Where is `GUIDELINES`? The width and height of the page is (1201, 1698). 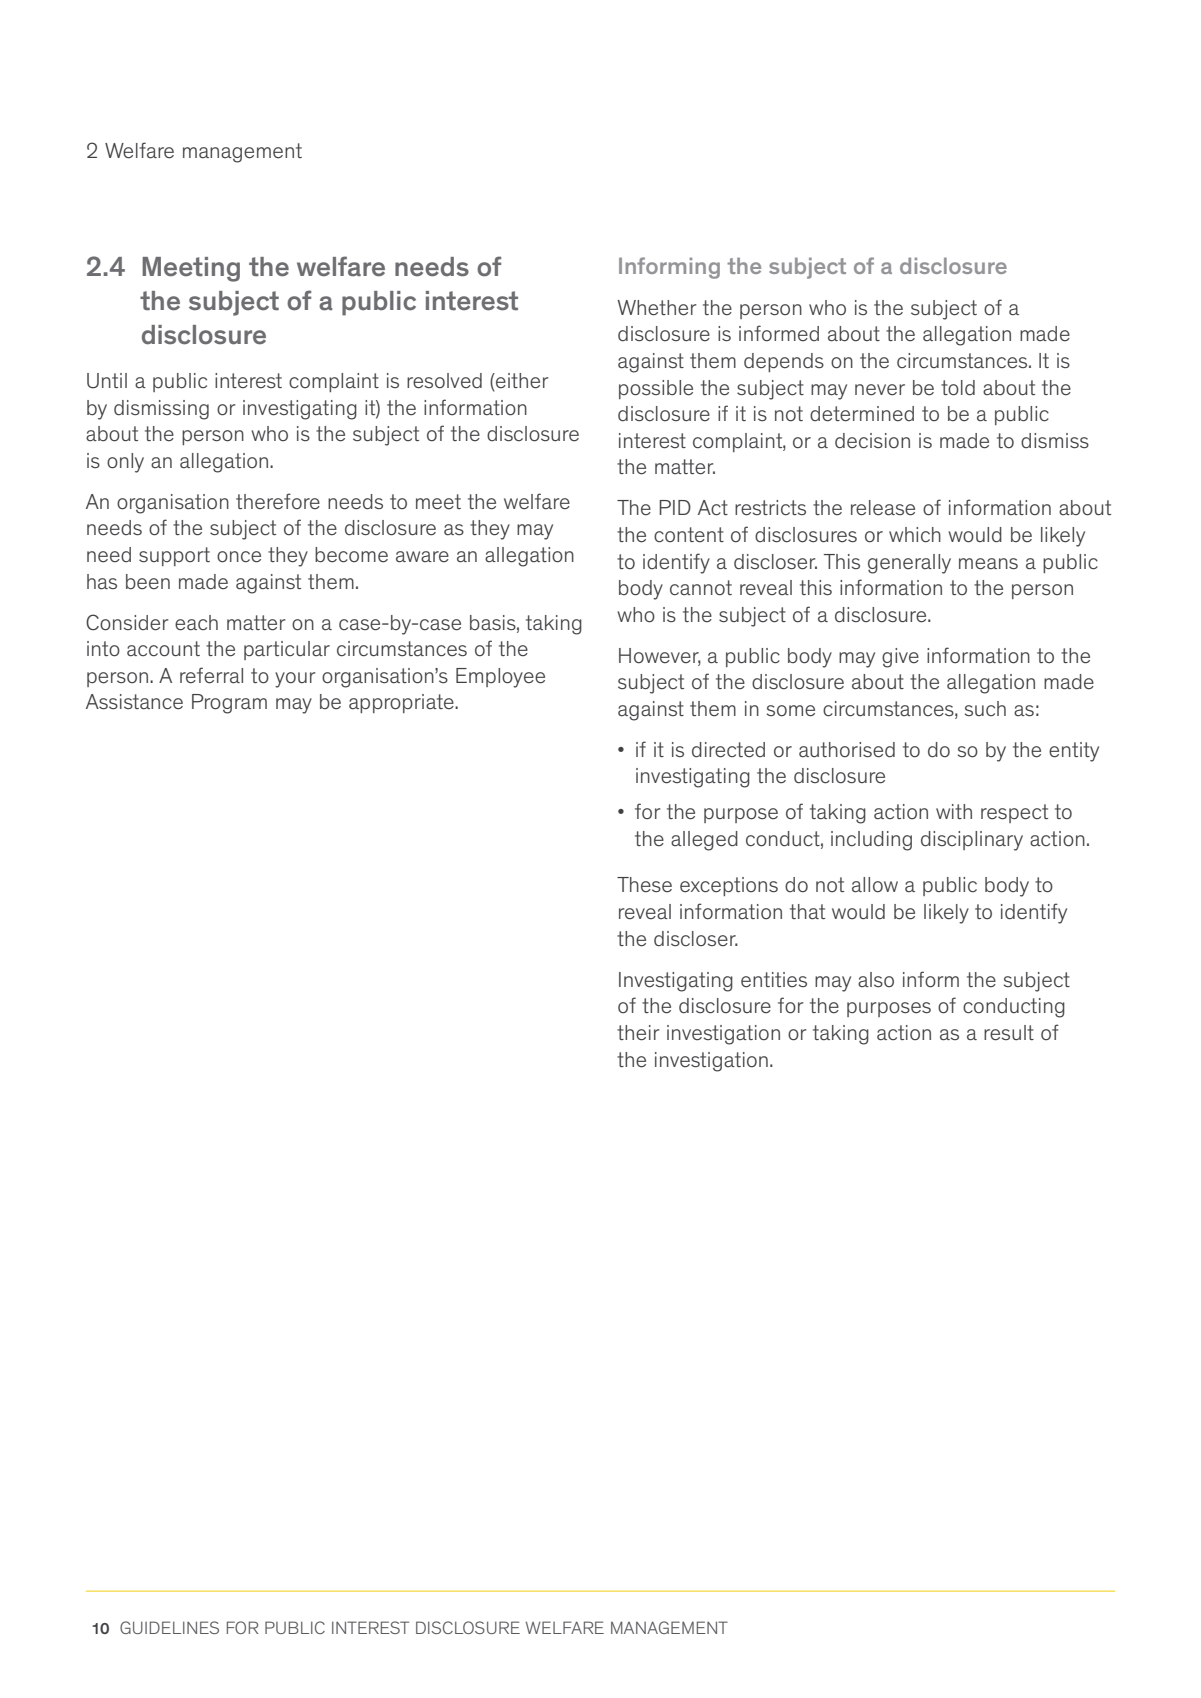
GUIDELINES is located at coordinates (169, 1627).
